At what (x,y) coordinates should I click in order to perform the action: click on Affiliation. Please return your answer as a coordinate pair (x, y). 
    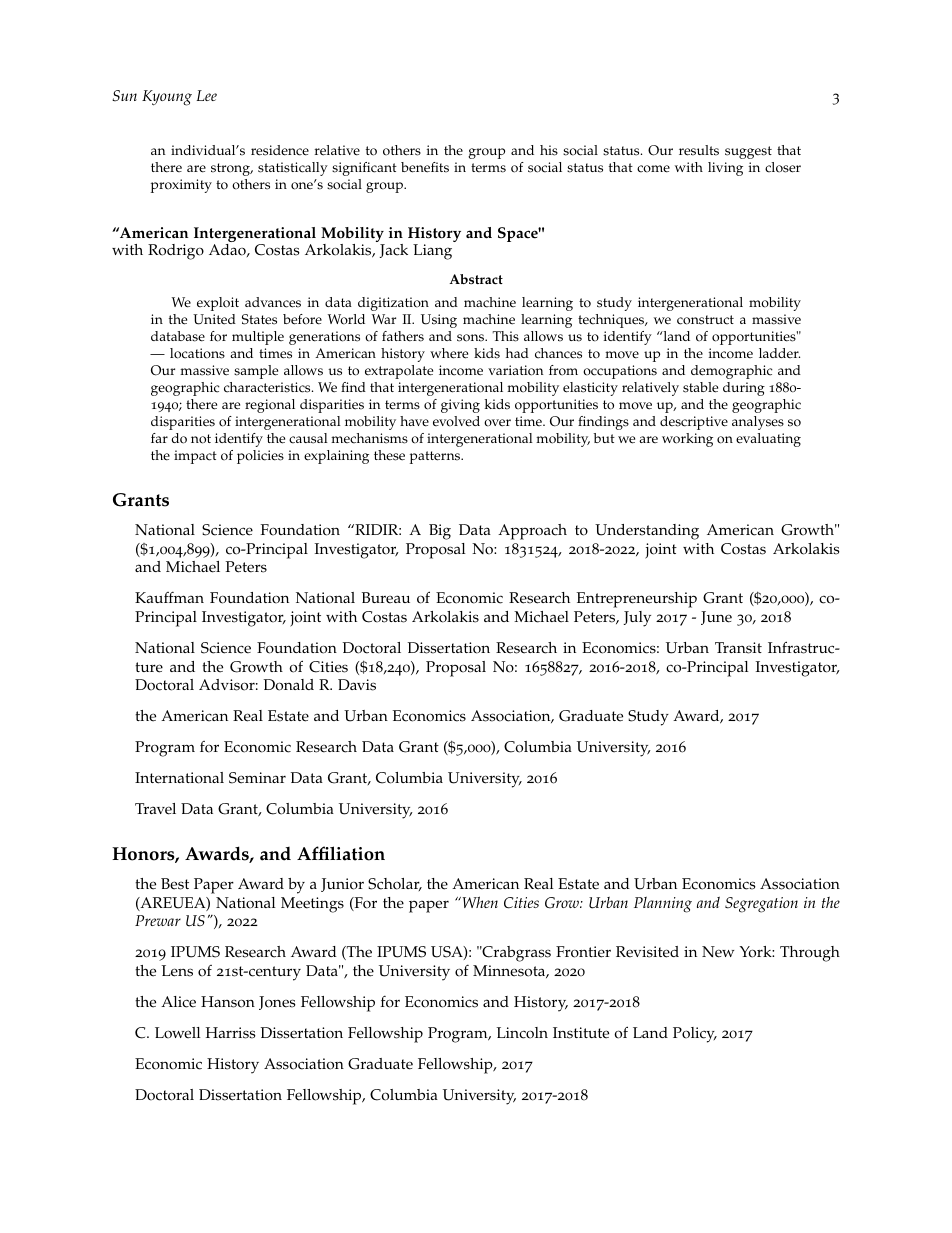
    Looking at the image, I should click on (341, 853).
